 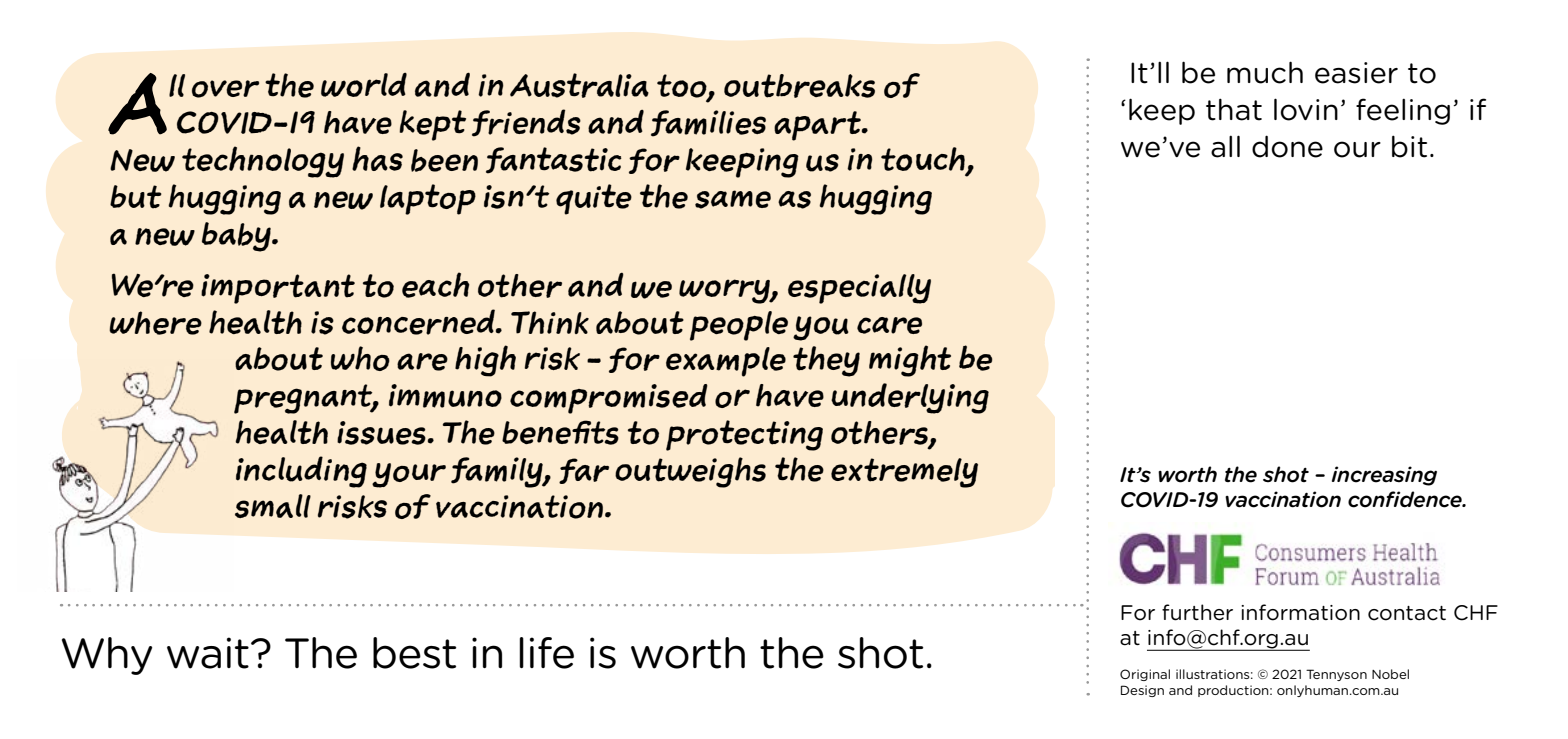 What do you see at coordinates (273, 506) in the screenshot?
I see `small` at bounding box center [273, 506].
